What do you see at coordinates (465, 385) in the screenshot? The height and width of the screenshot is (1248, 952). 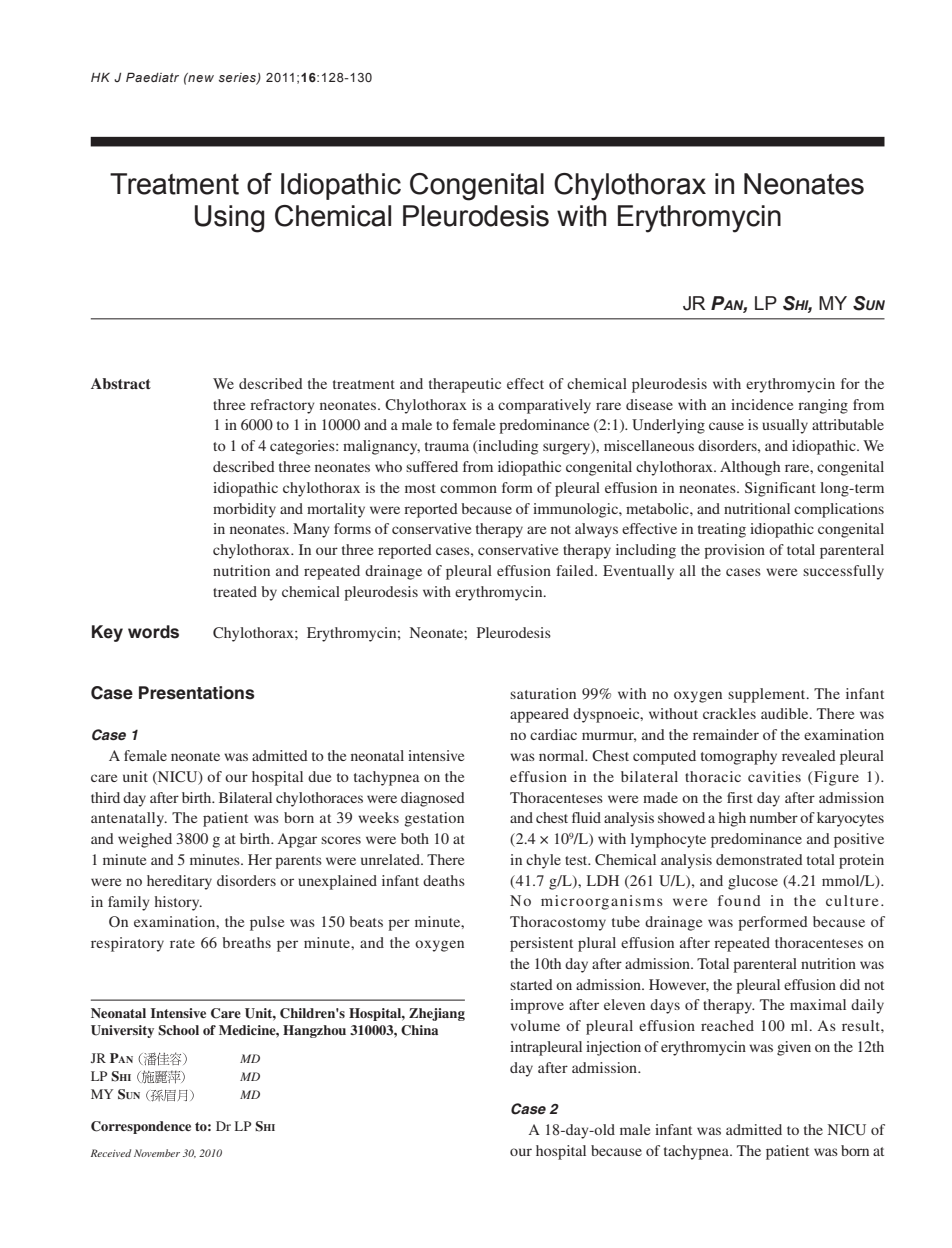 I see `therapeutic` at bounding box center [465, 385].
